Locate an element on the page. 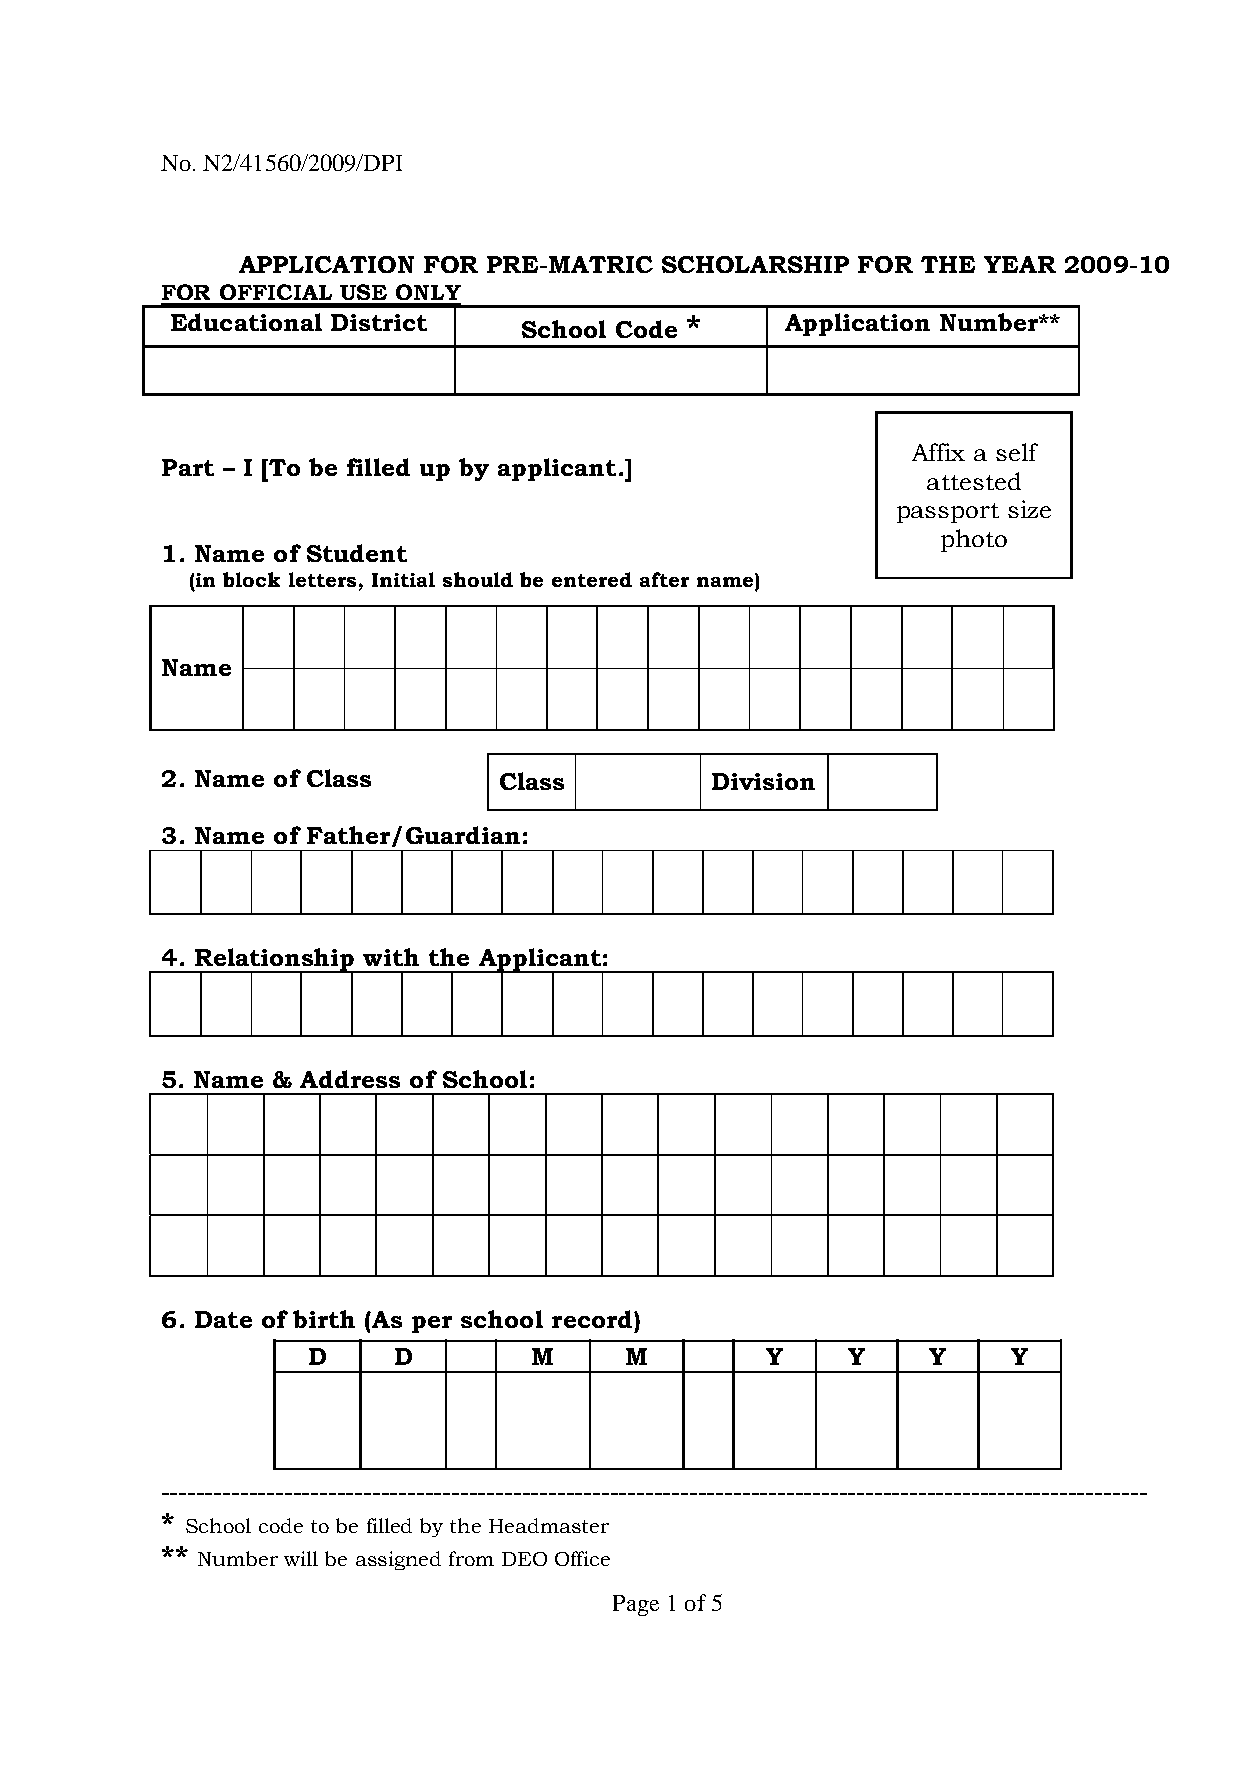 Image resolution: width=1247 pixels, height=1765 pixels. YEAR is located at coordinates (1020, 264).
